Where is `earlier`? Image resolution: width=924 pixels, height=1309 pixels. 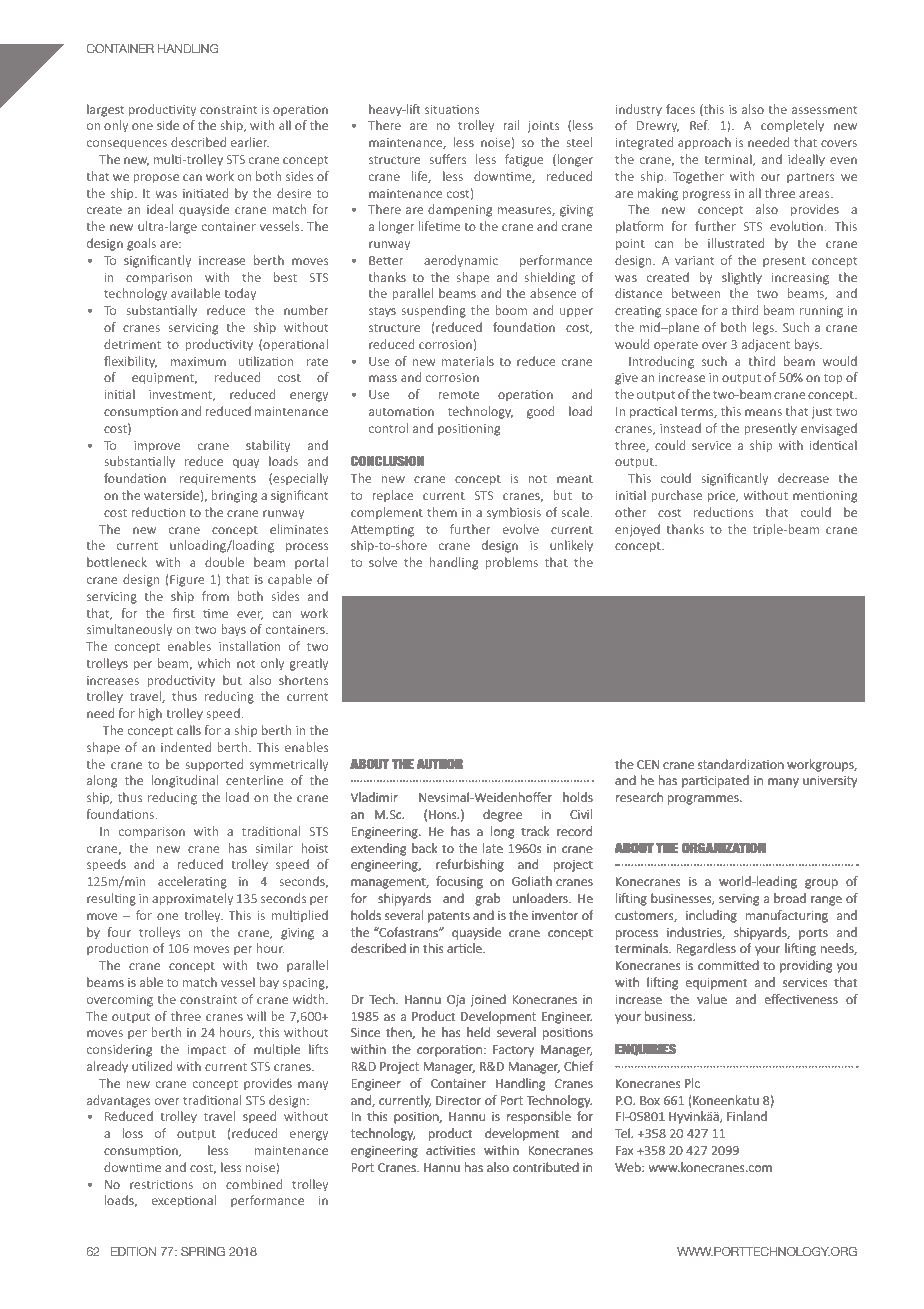 earlier is located at coordinates (250, 142).
